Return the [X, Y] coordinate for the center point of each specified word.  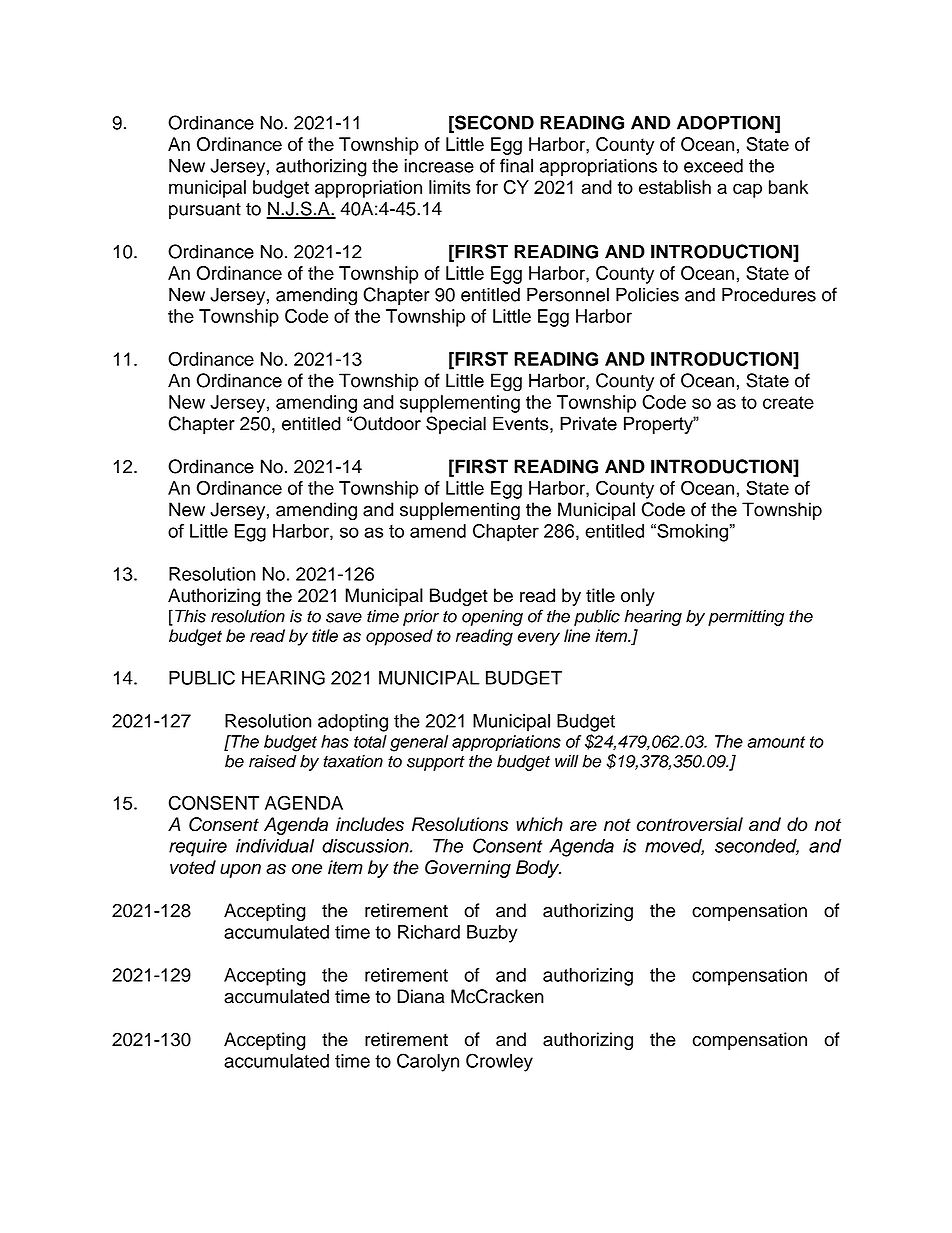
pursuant [205, 211]
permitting [746, 618]
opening [492, 618]
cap [747, 190]
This [190, 616]
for [487, 187]
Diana [420, 996]
